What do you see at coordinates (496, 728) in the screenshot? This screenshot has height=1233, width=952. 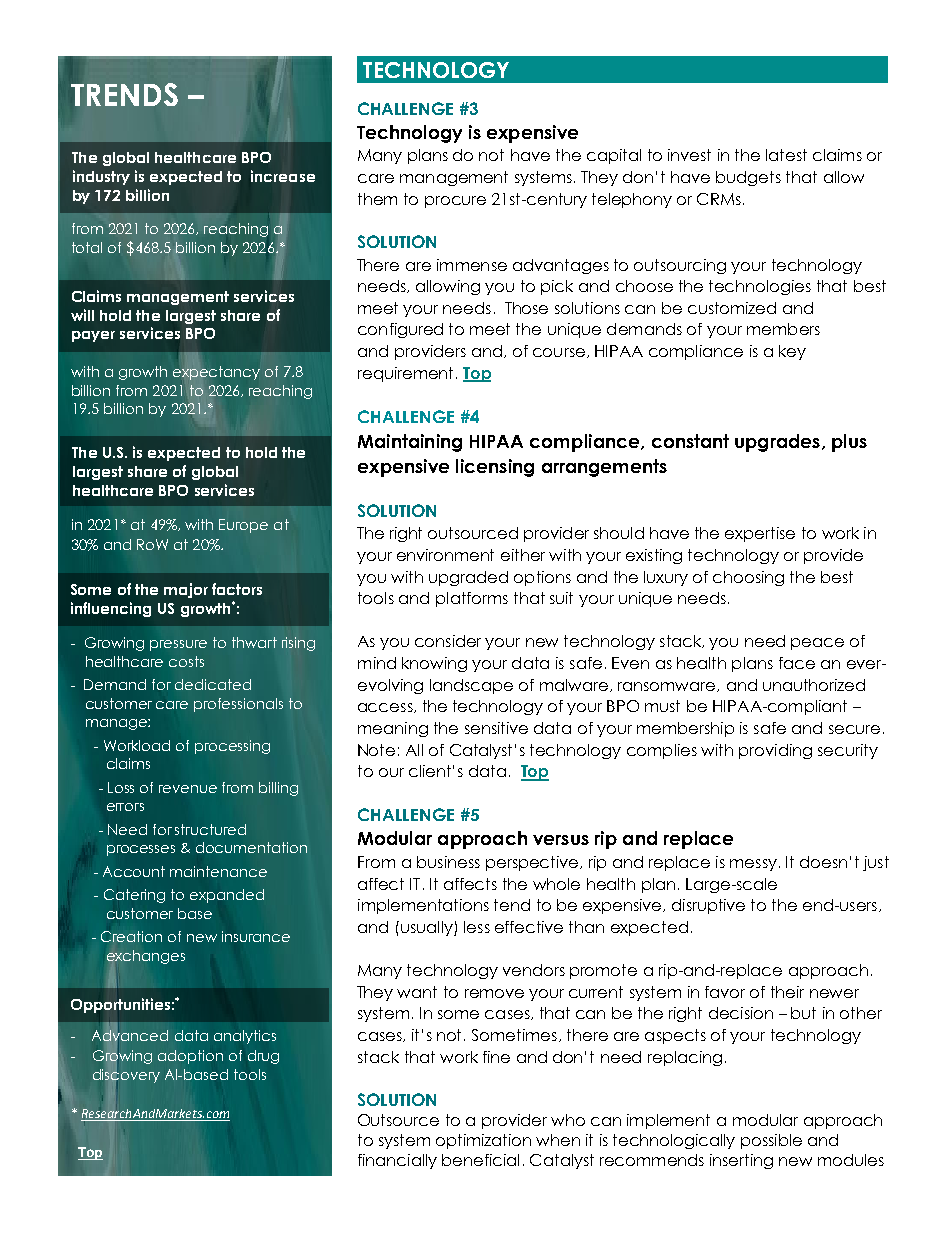 I see `sensitive` at bounding box center [496, 728].
